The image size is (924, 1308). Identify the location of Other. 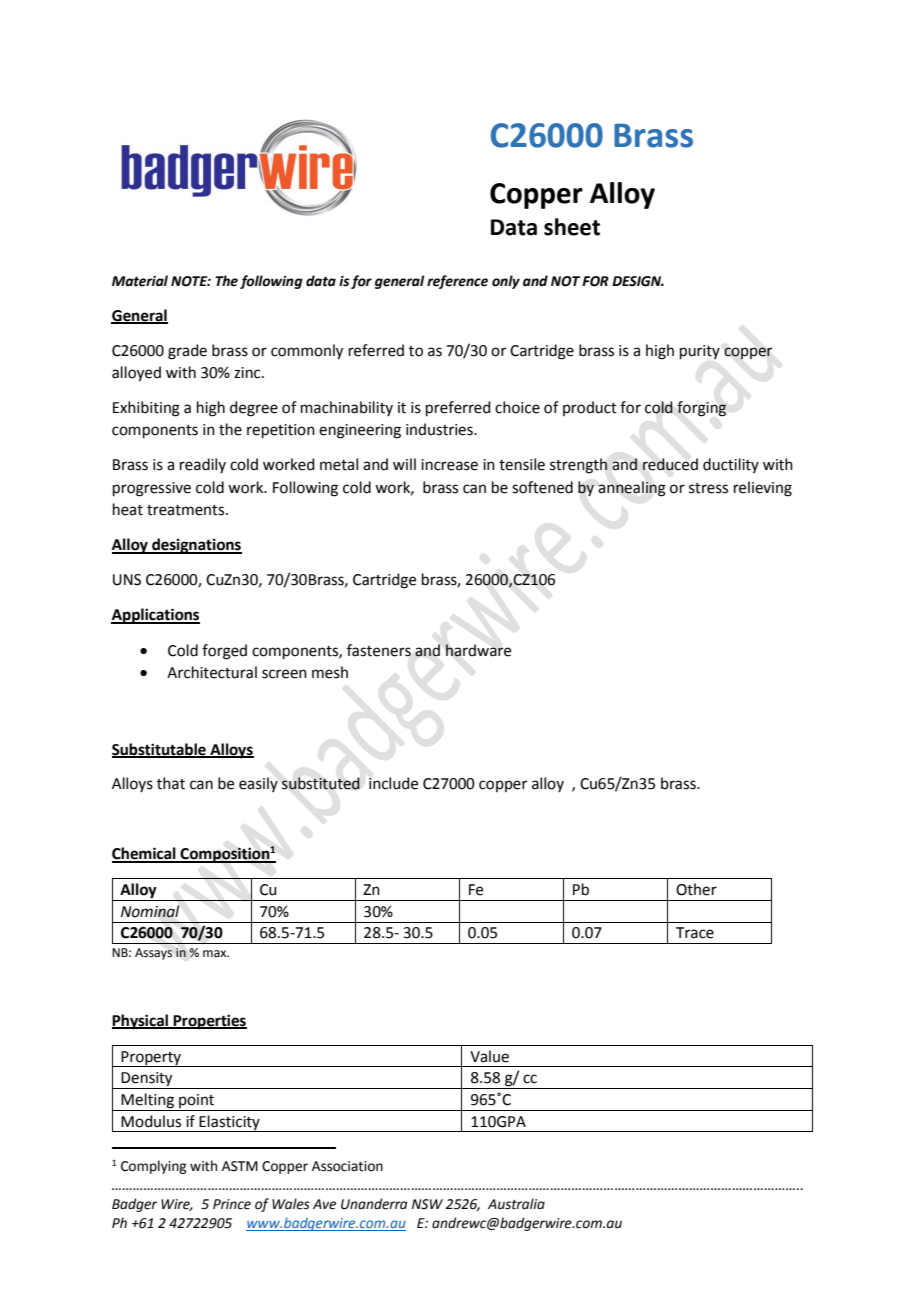
(696, 889).
